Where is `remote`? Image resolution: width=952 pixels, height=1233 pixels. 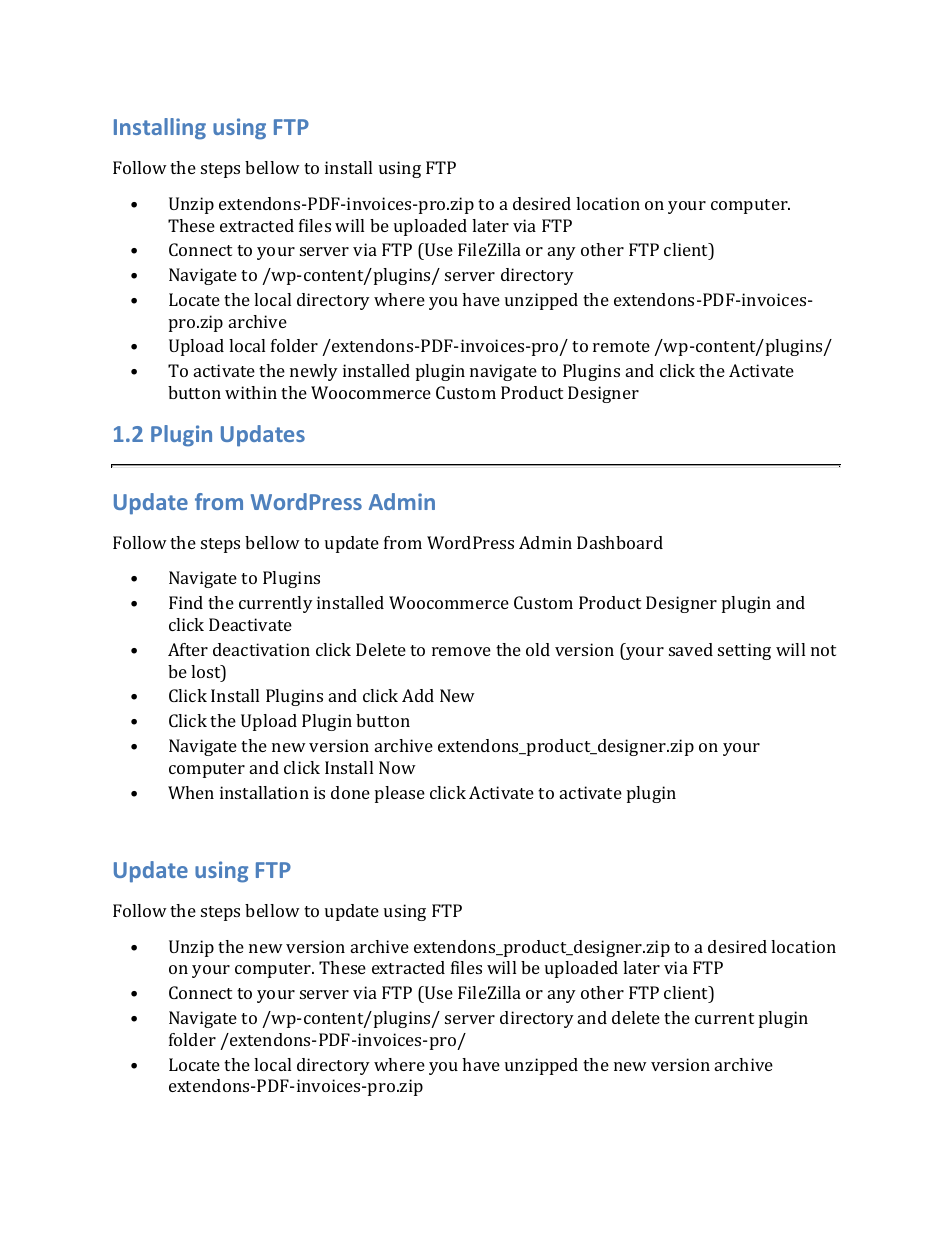 remote is located at coordinates (621, 346).
